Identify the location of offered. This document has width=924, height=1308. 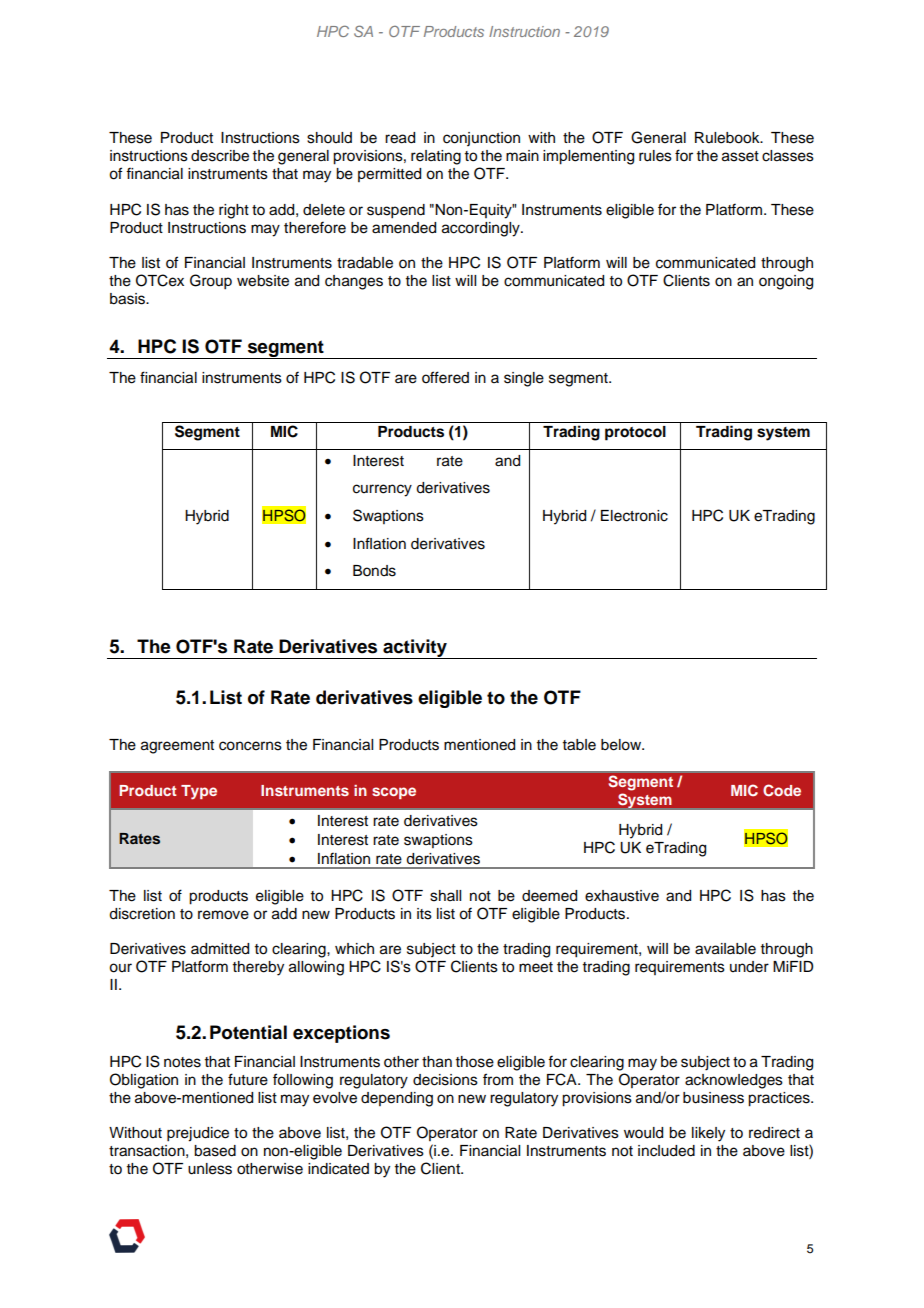
(445, 377).
